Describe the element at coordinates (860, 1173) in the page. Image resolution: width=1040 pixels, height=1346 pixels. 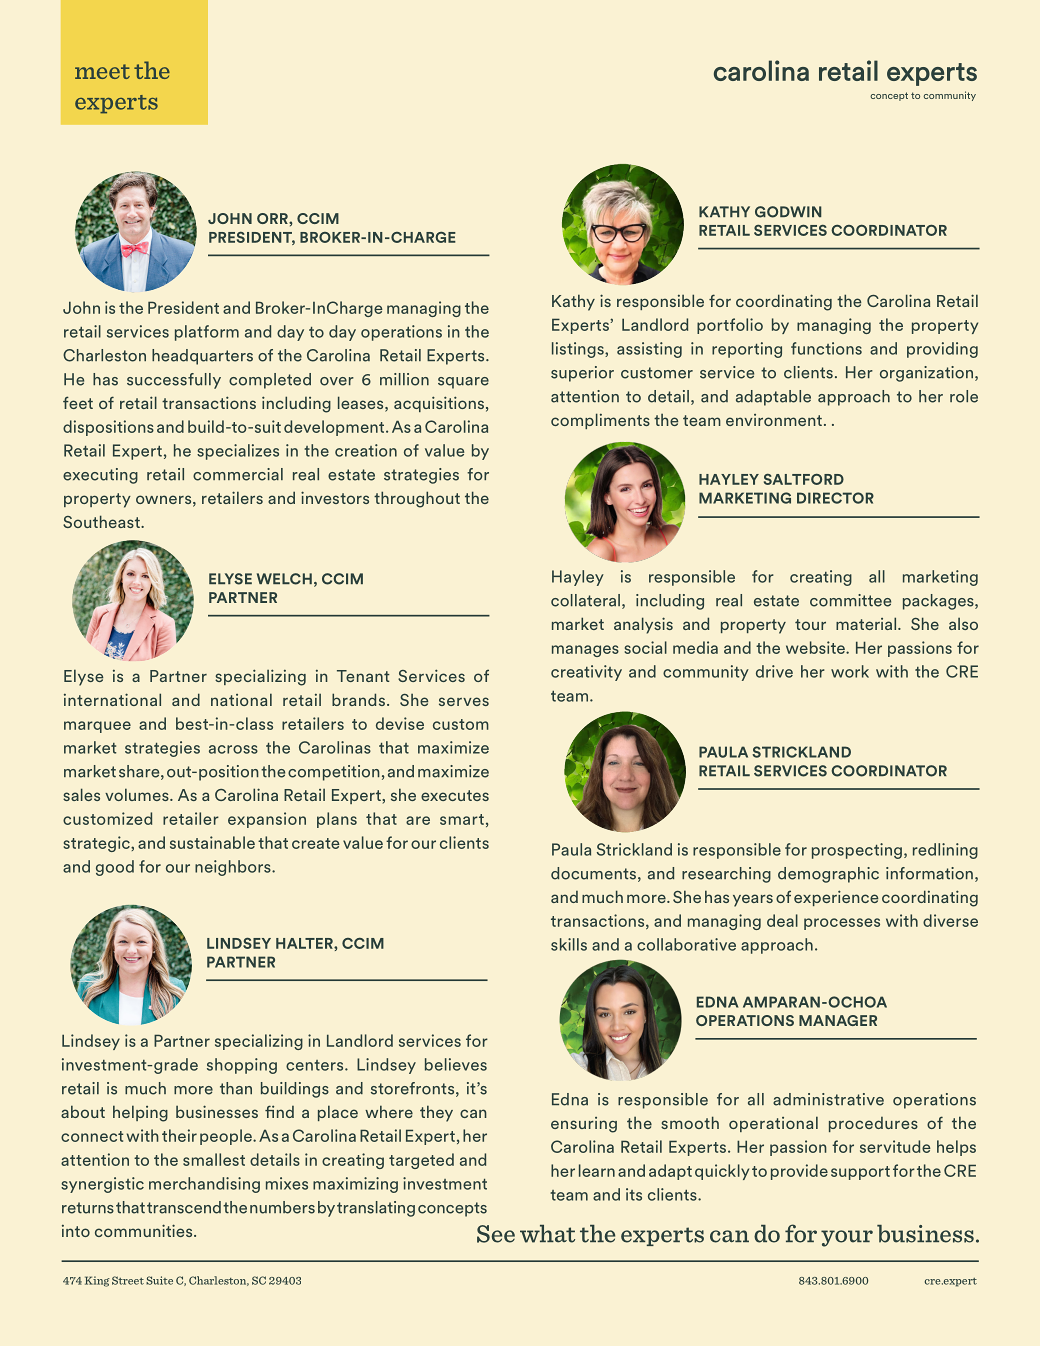
I see `support` at that location.
